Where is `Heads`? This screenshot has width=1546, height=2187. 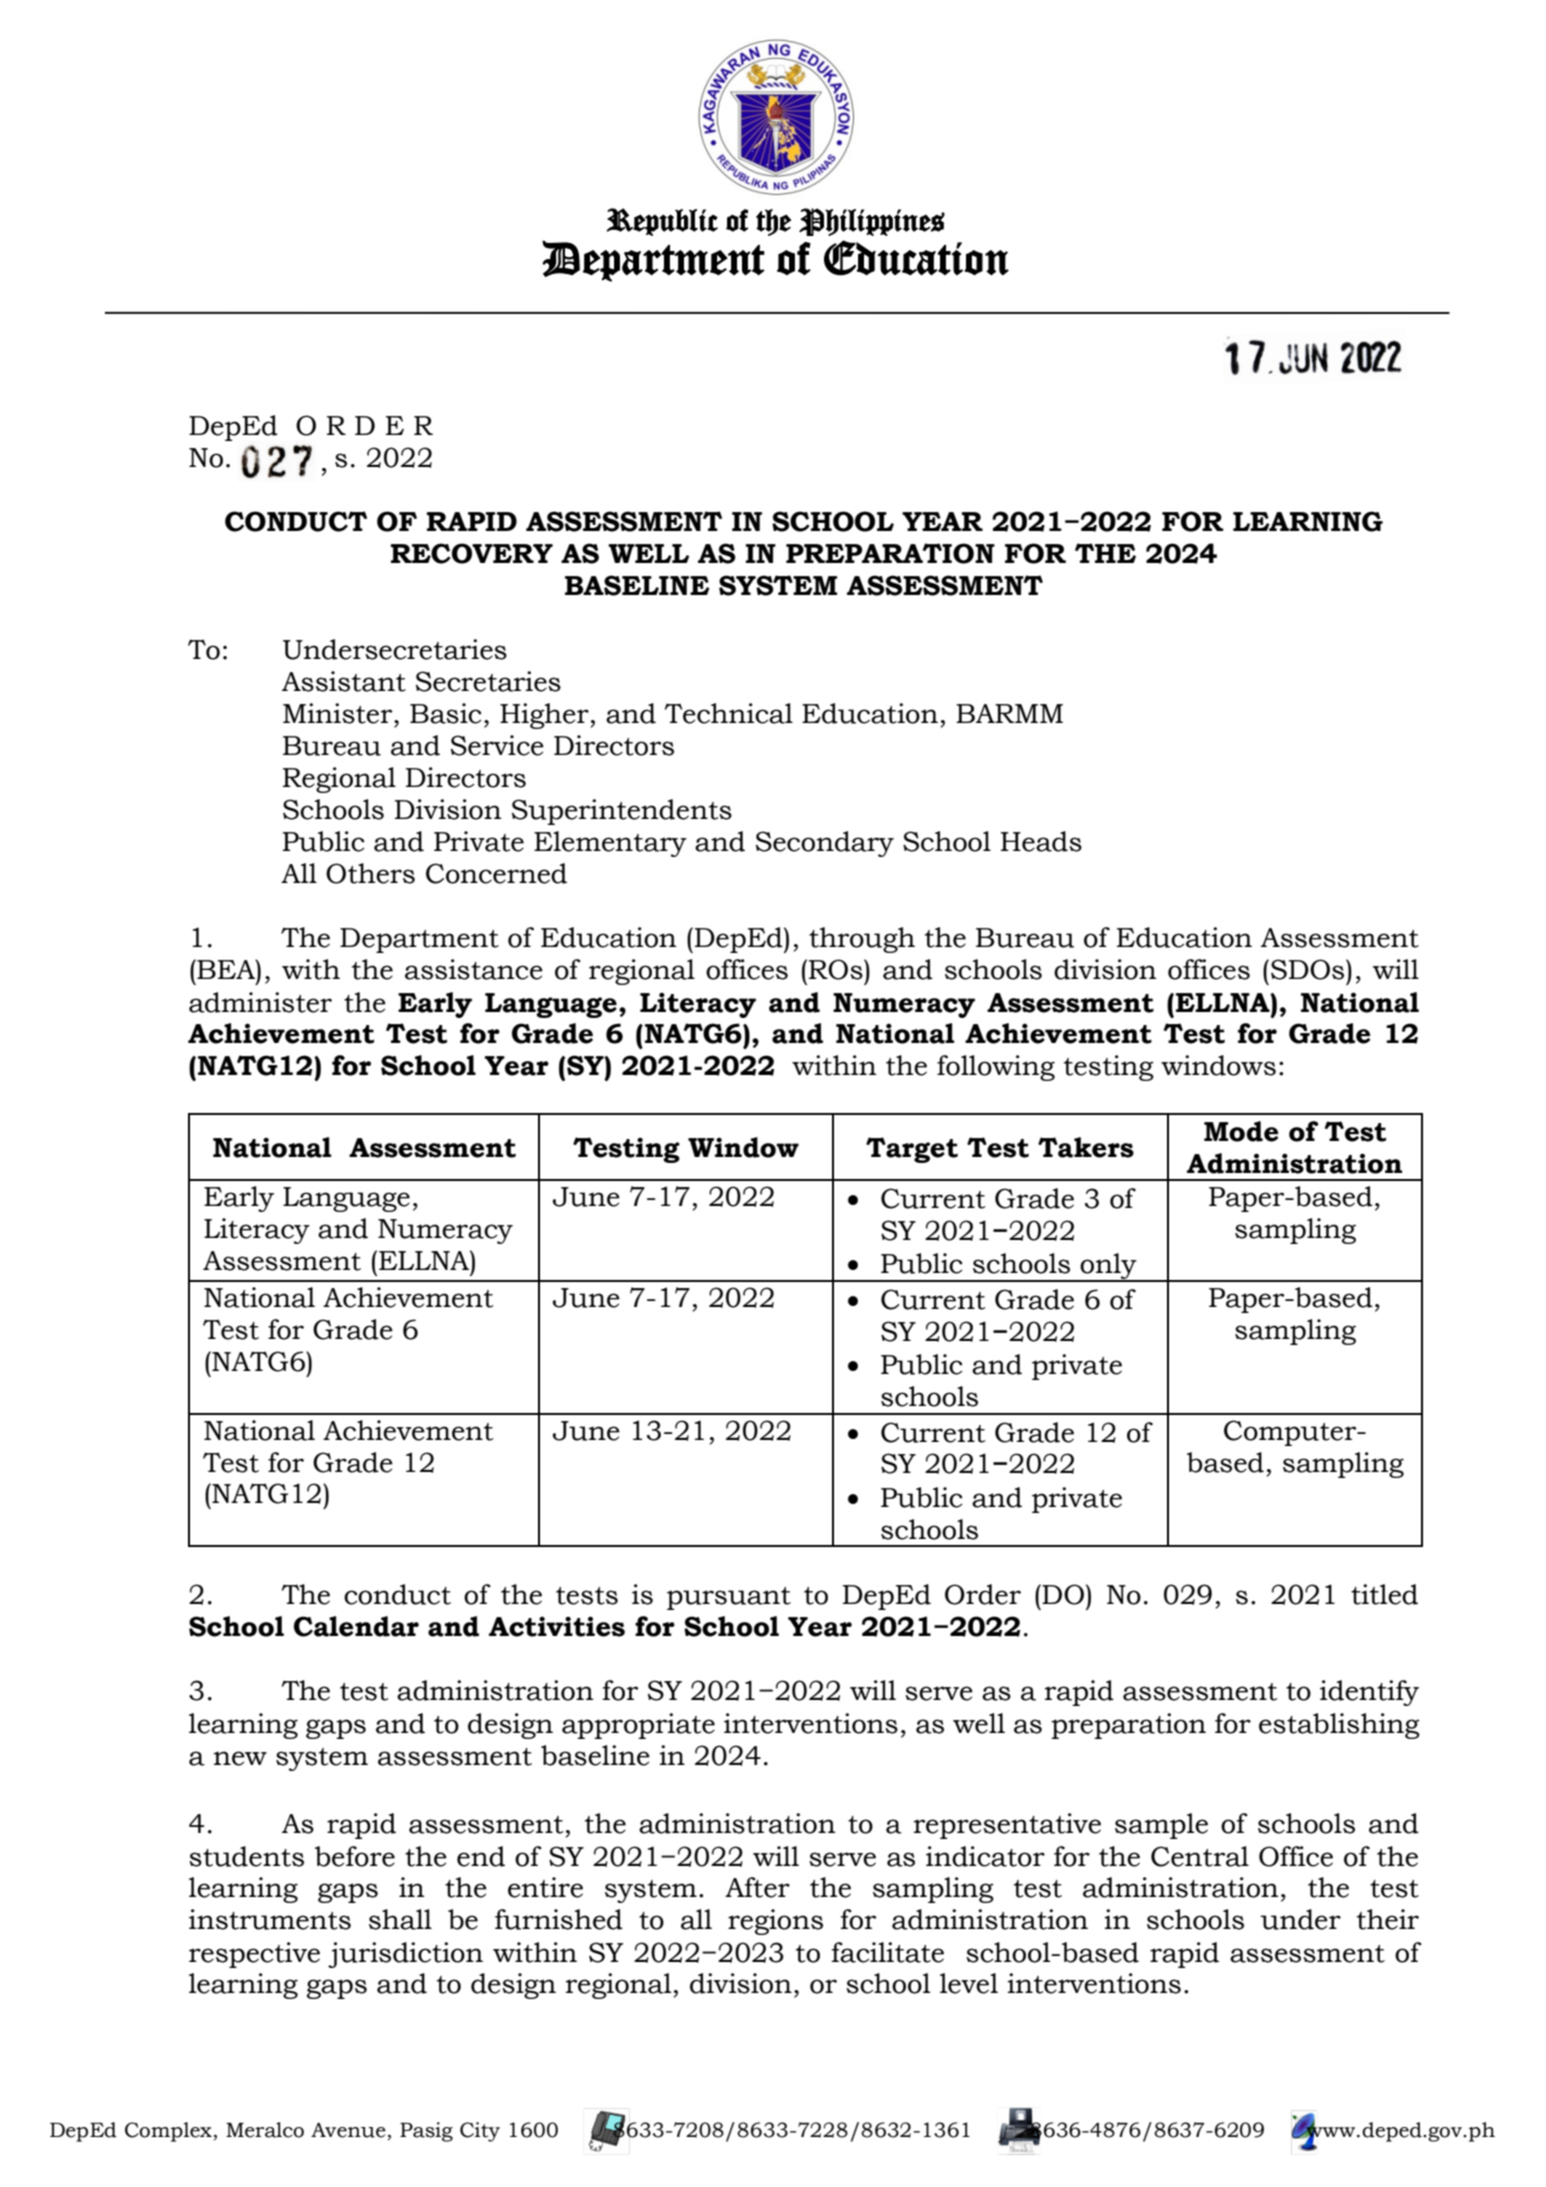 Heads is located at coordinates (1041, 841).
